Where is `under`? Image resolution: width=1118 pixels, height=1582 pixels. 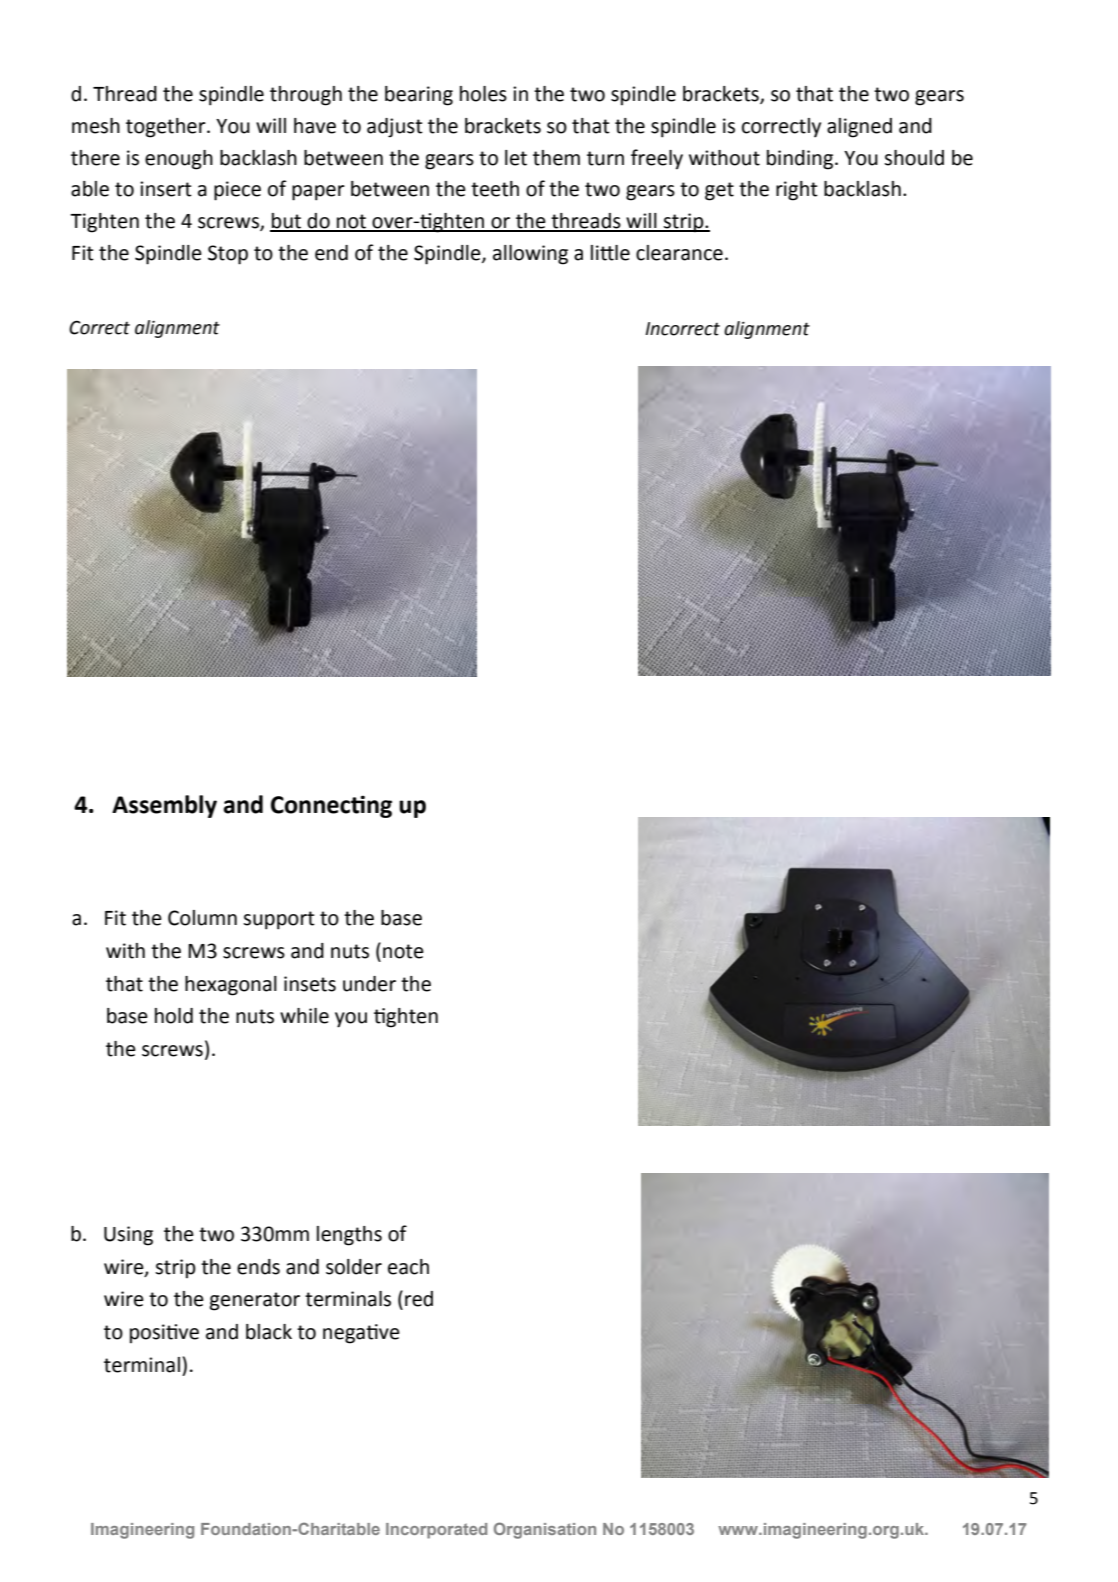 under is located at coordinates (369, 984).
